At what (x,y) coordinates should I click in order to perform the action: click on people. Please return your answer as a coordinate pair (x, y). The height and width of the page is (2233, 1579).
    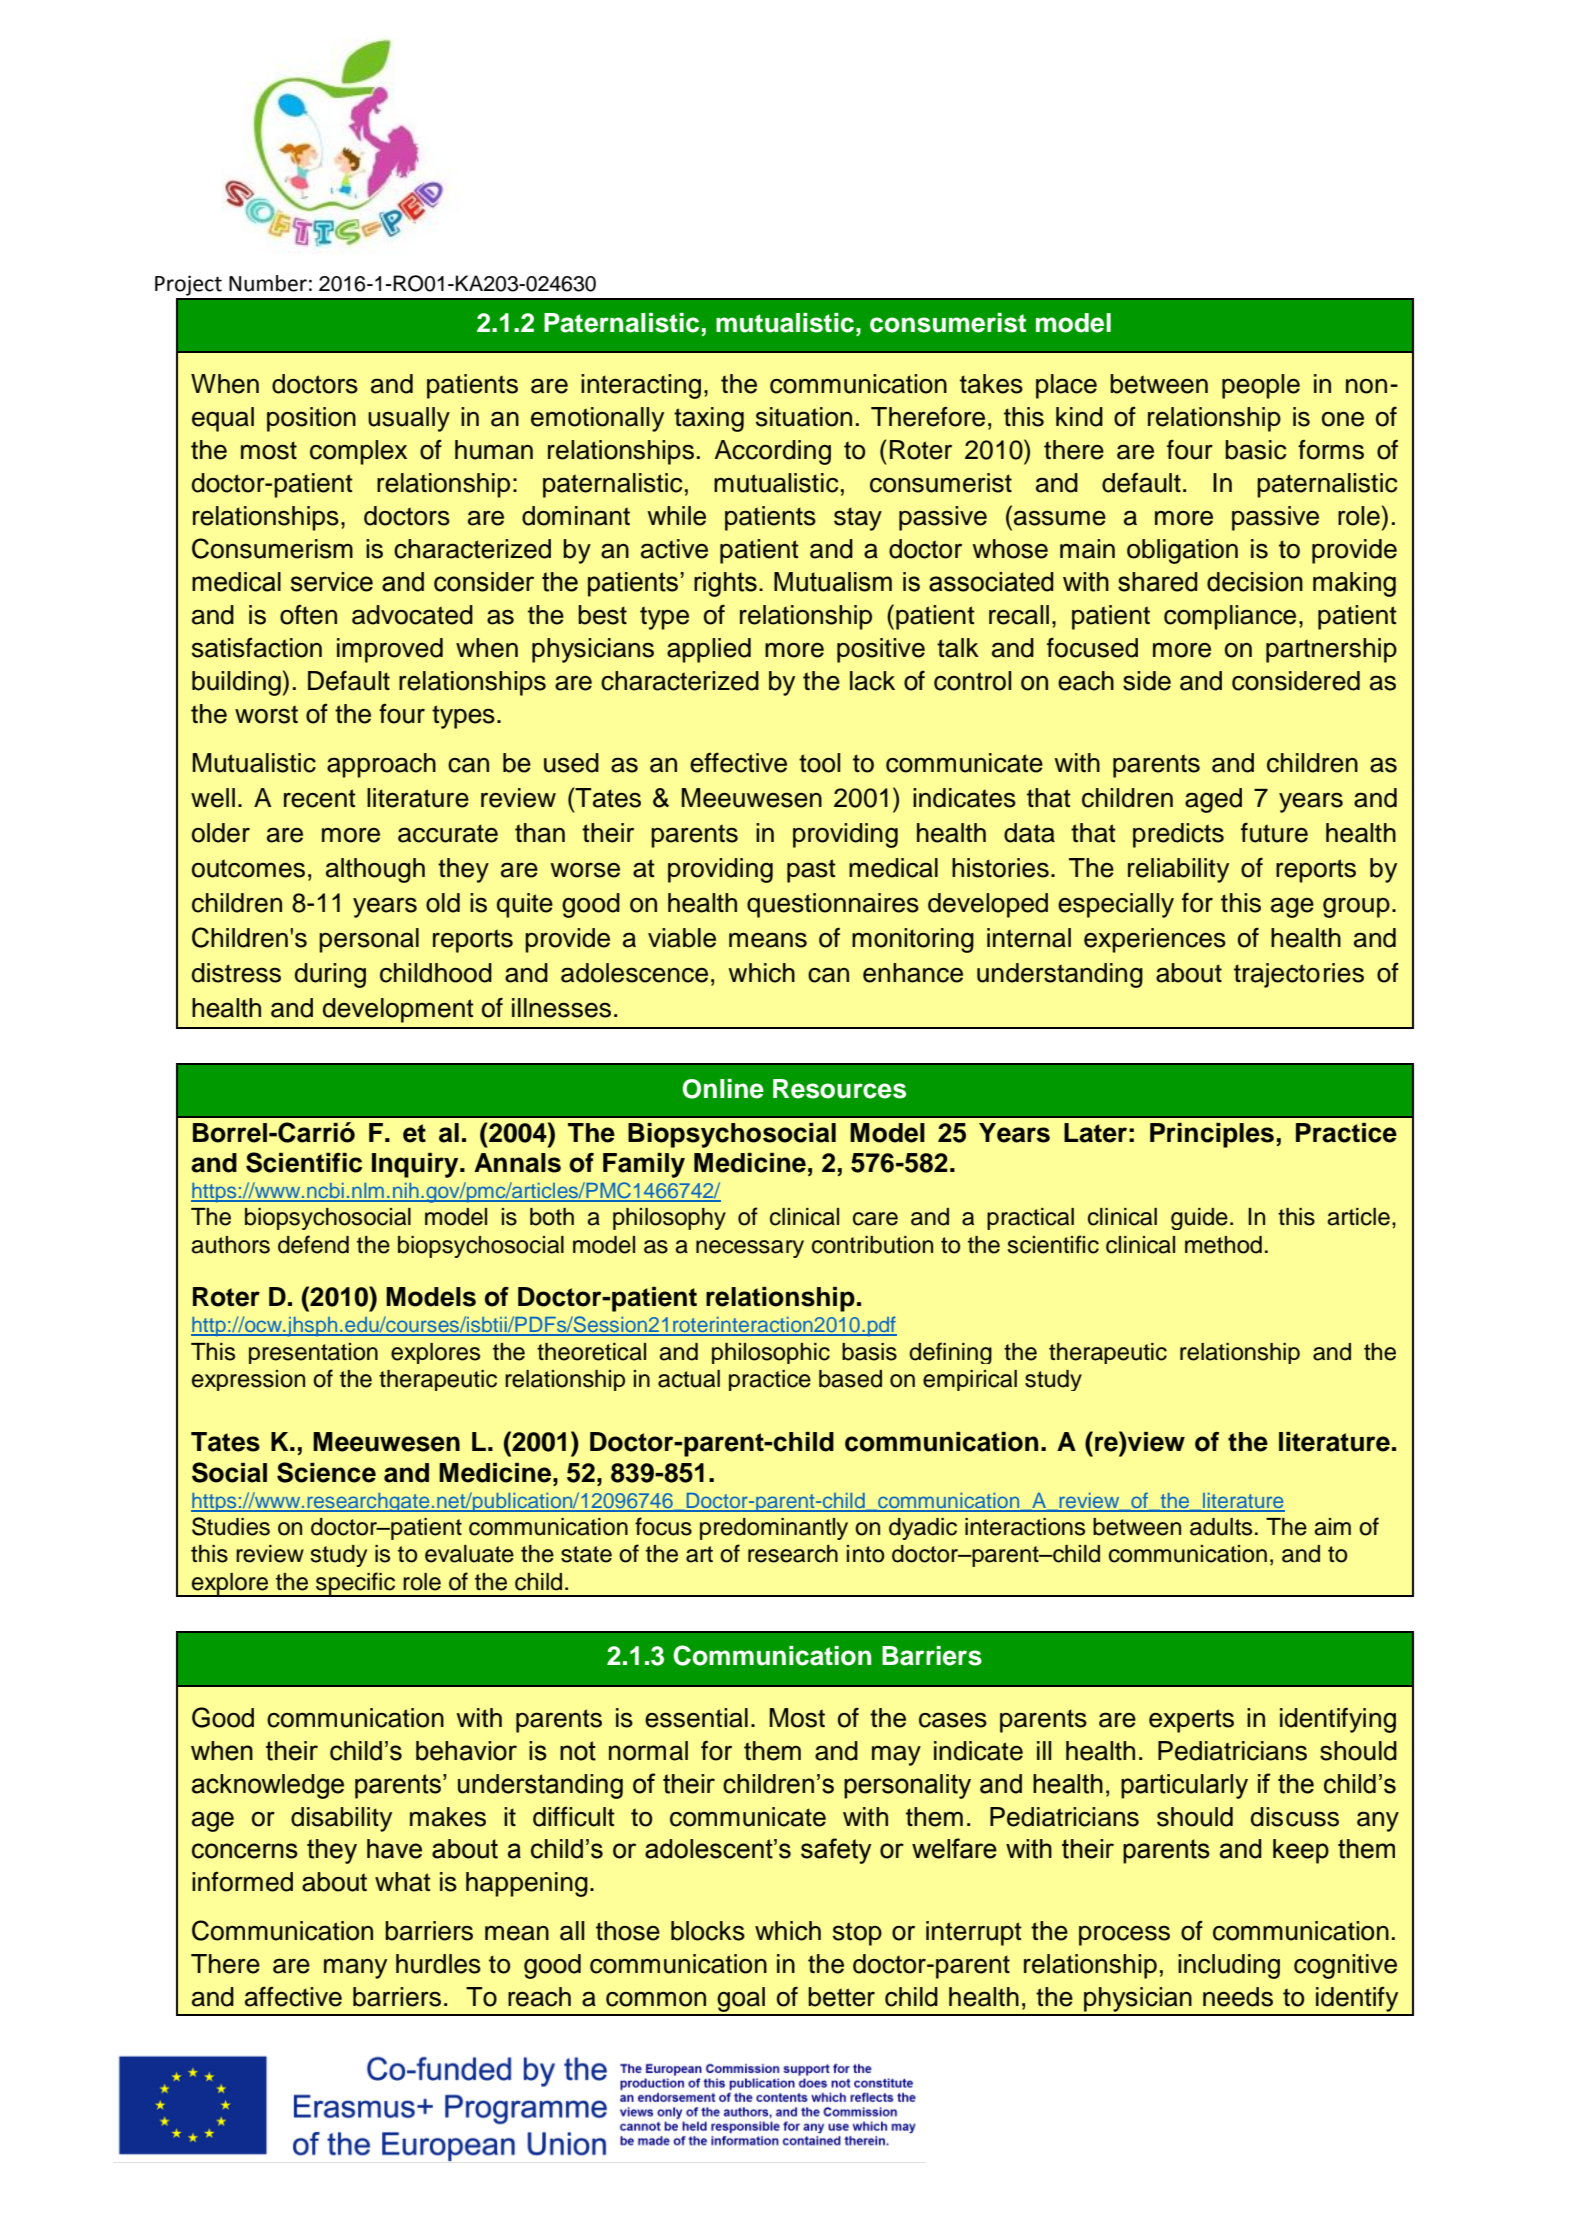
    Looking at the image, I should click on (1261, 386).
